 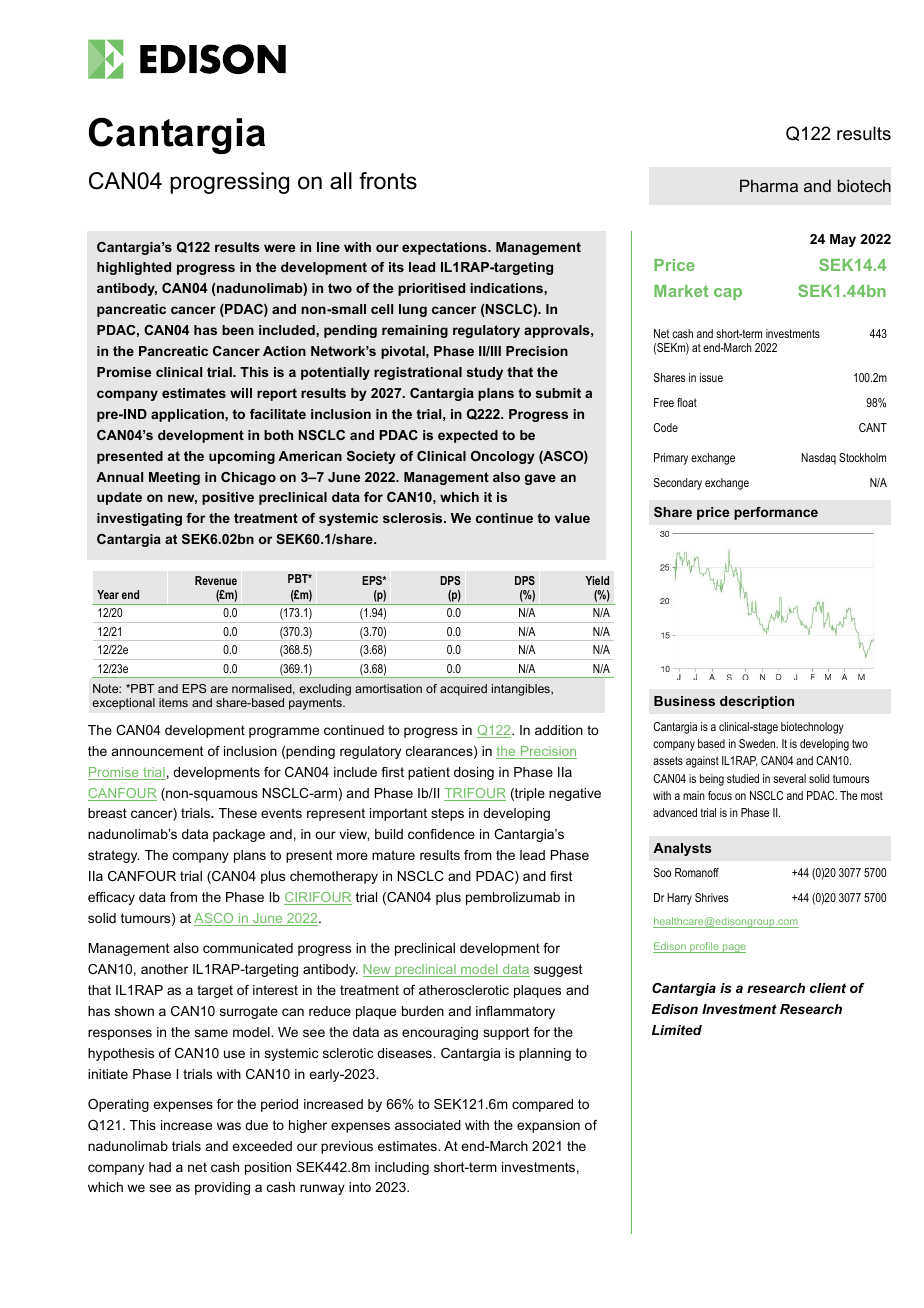 What do you see at coordinates (441, 834) in the screenshot?
I see `confidence` at bounding box center [441, 834].
